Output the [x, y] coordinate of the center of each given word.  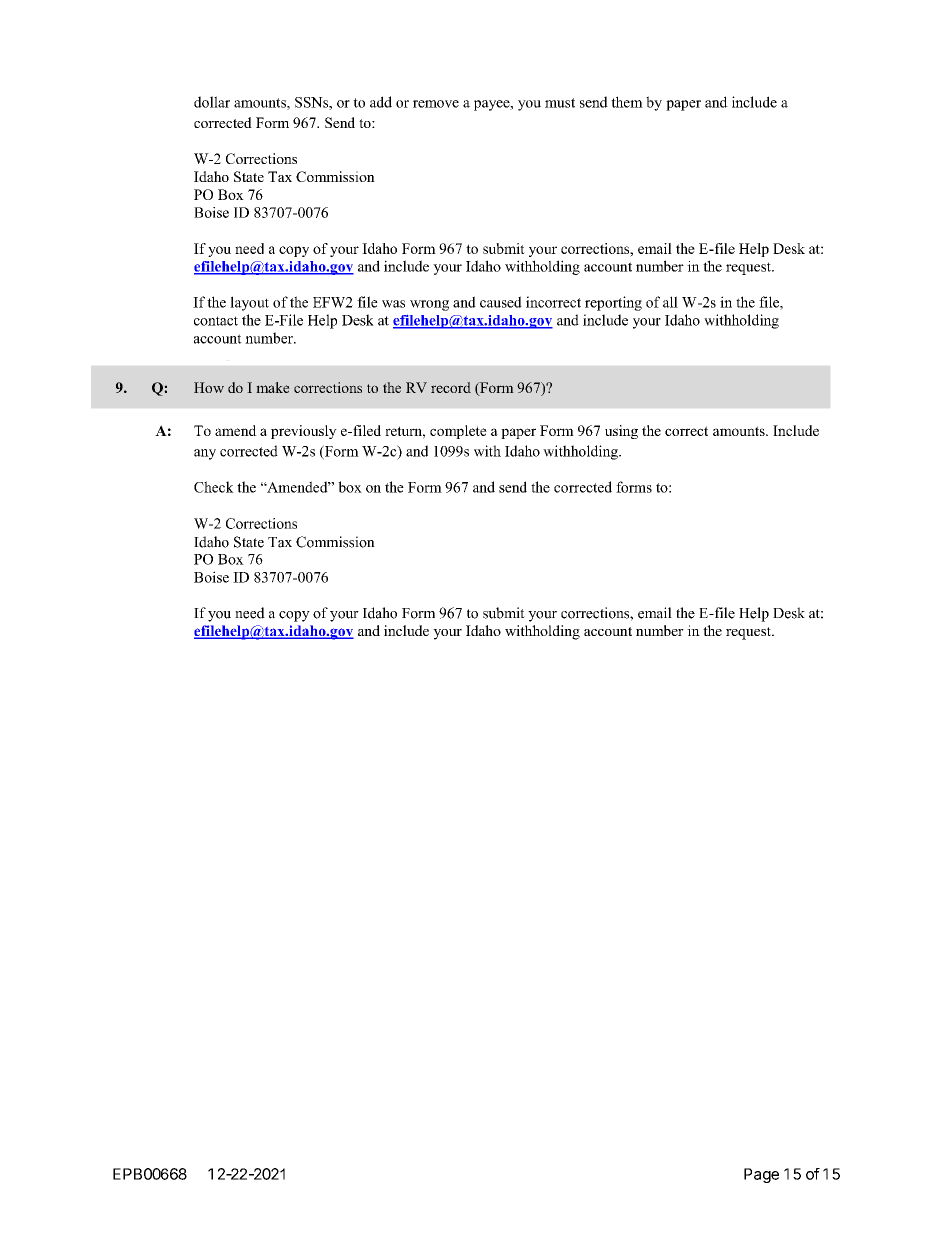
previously [304, 432]
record [451, 387]
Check [214, 487]
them [627, 102]
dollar [212, 102]
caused [501, 302]
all [670, 302]
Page [761, 1175]
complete [458, 432]
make [273, 387]
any [205, 454]
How [209, 387]
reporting [613, 303]
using [621, 432]
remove [436, 104]
